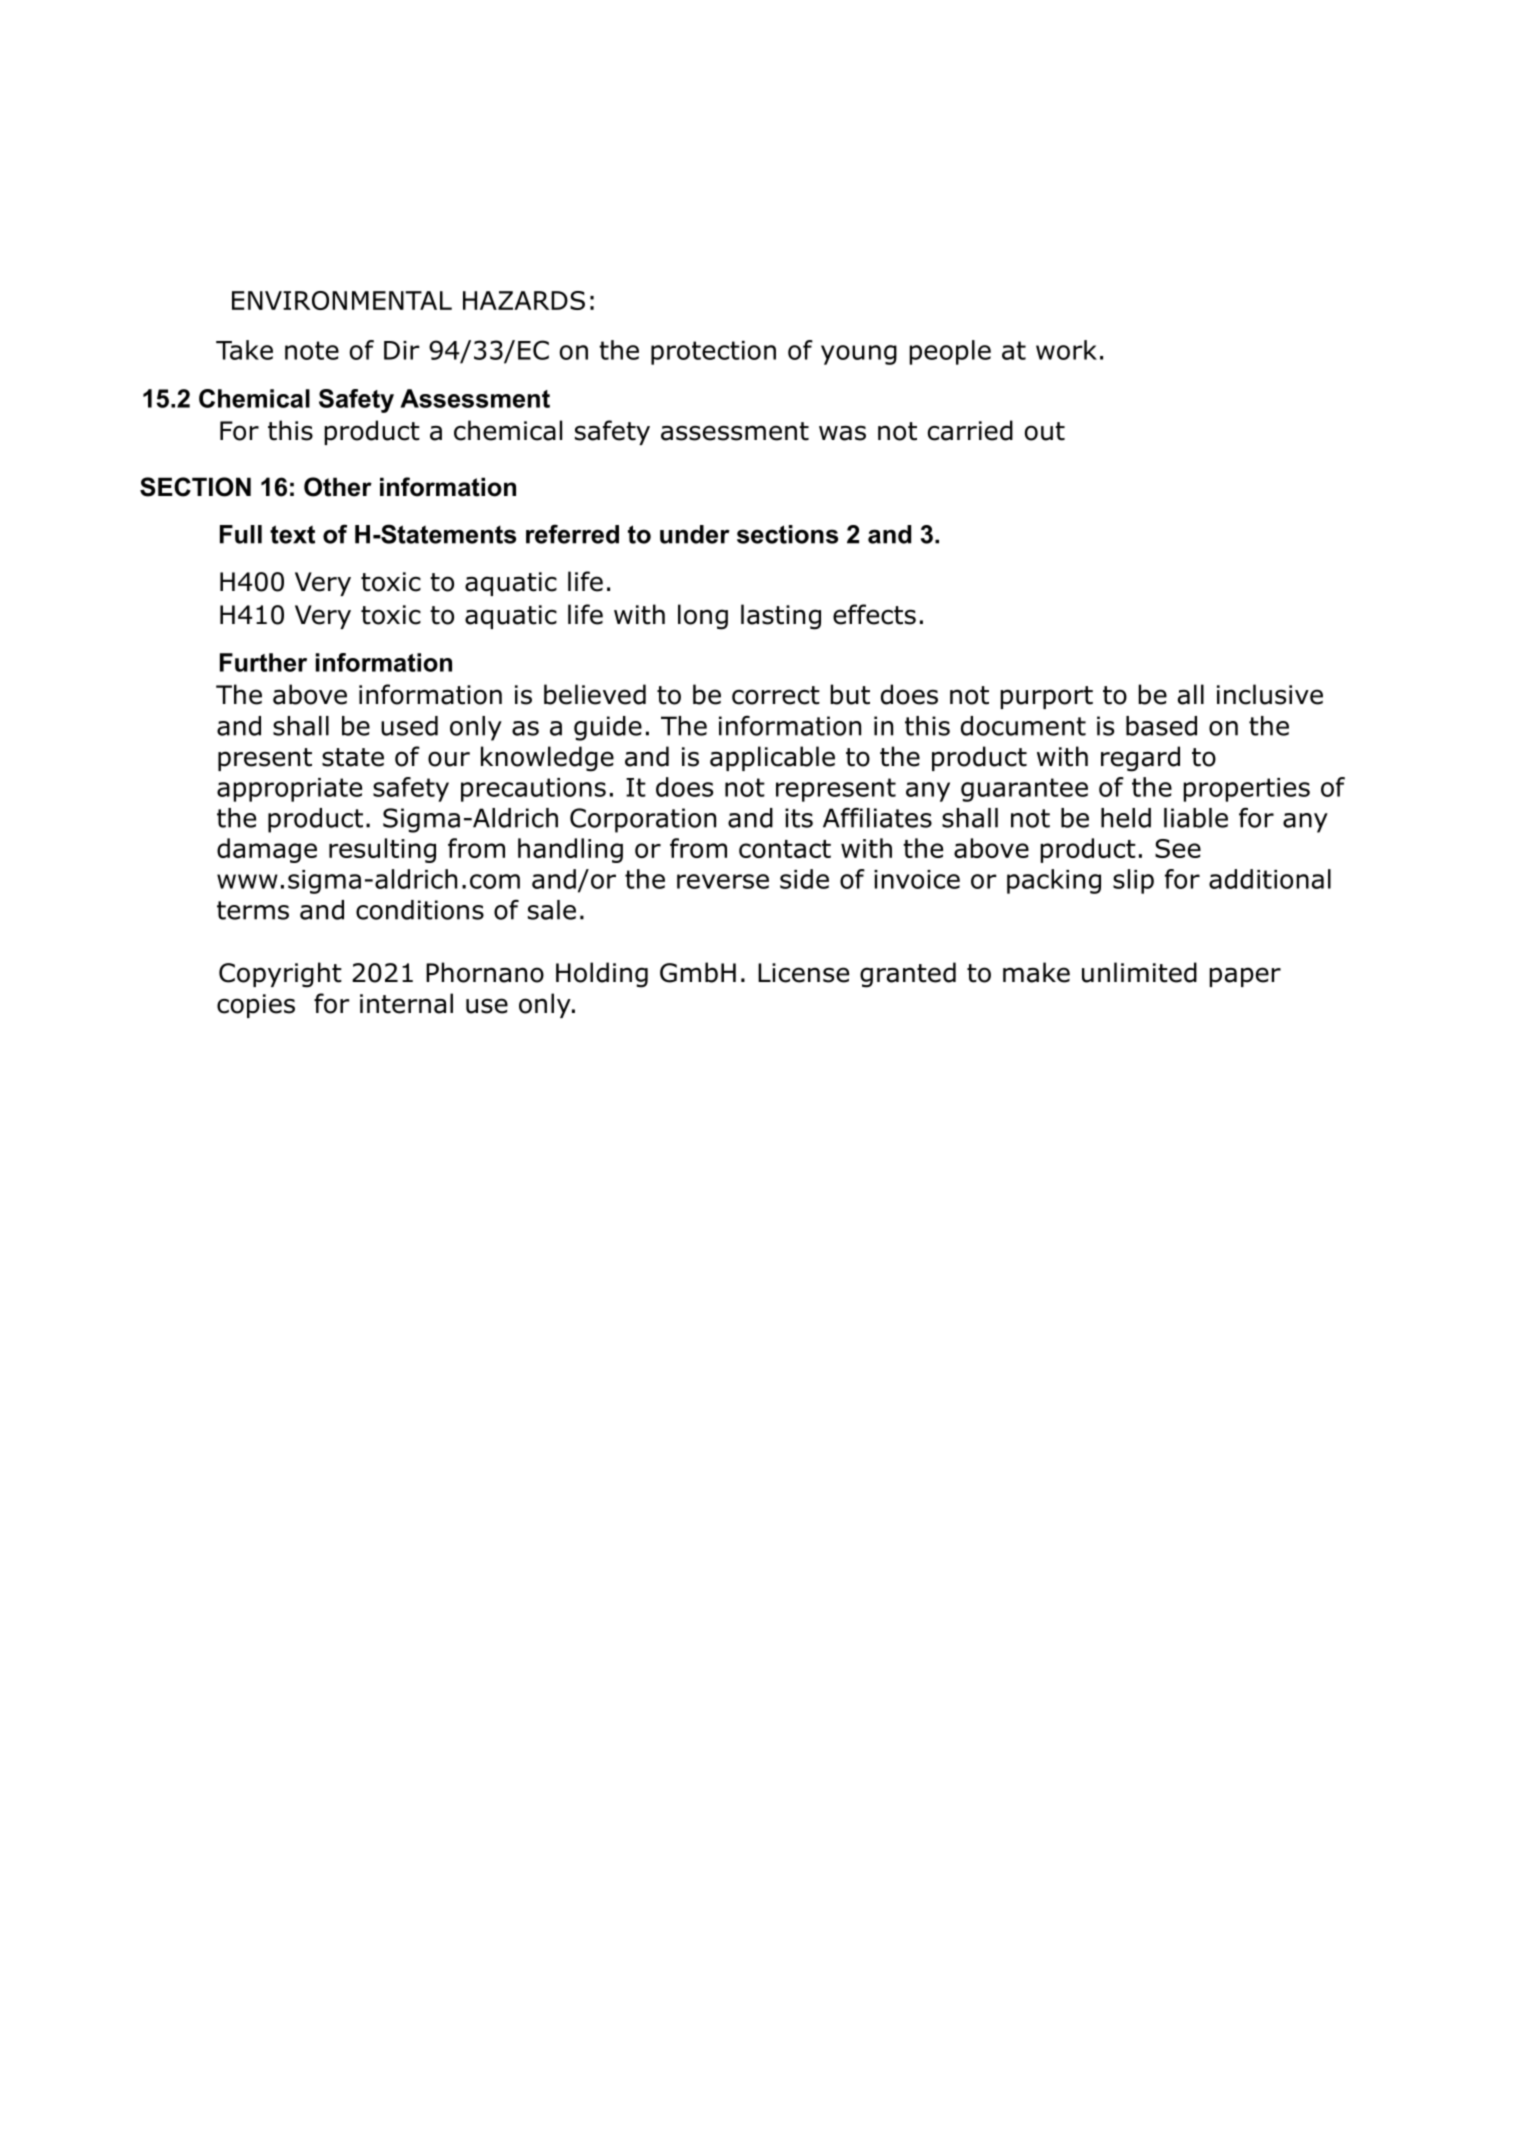  What do you see at coordinates (406, 1003) in the document?
I see `internal` at bounding box center [406, 1003].
